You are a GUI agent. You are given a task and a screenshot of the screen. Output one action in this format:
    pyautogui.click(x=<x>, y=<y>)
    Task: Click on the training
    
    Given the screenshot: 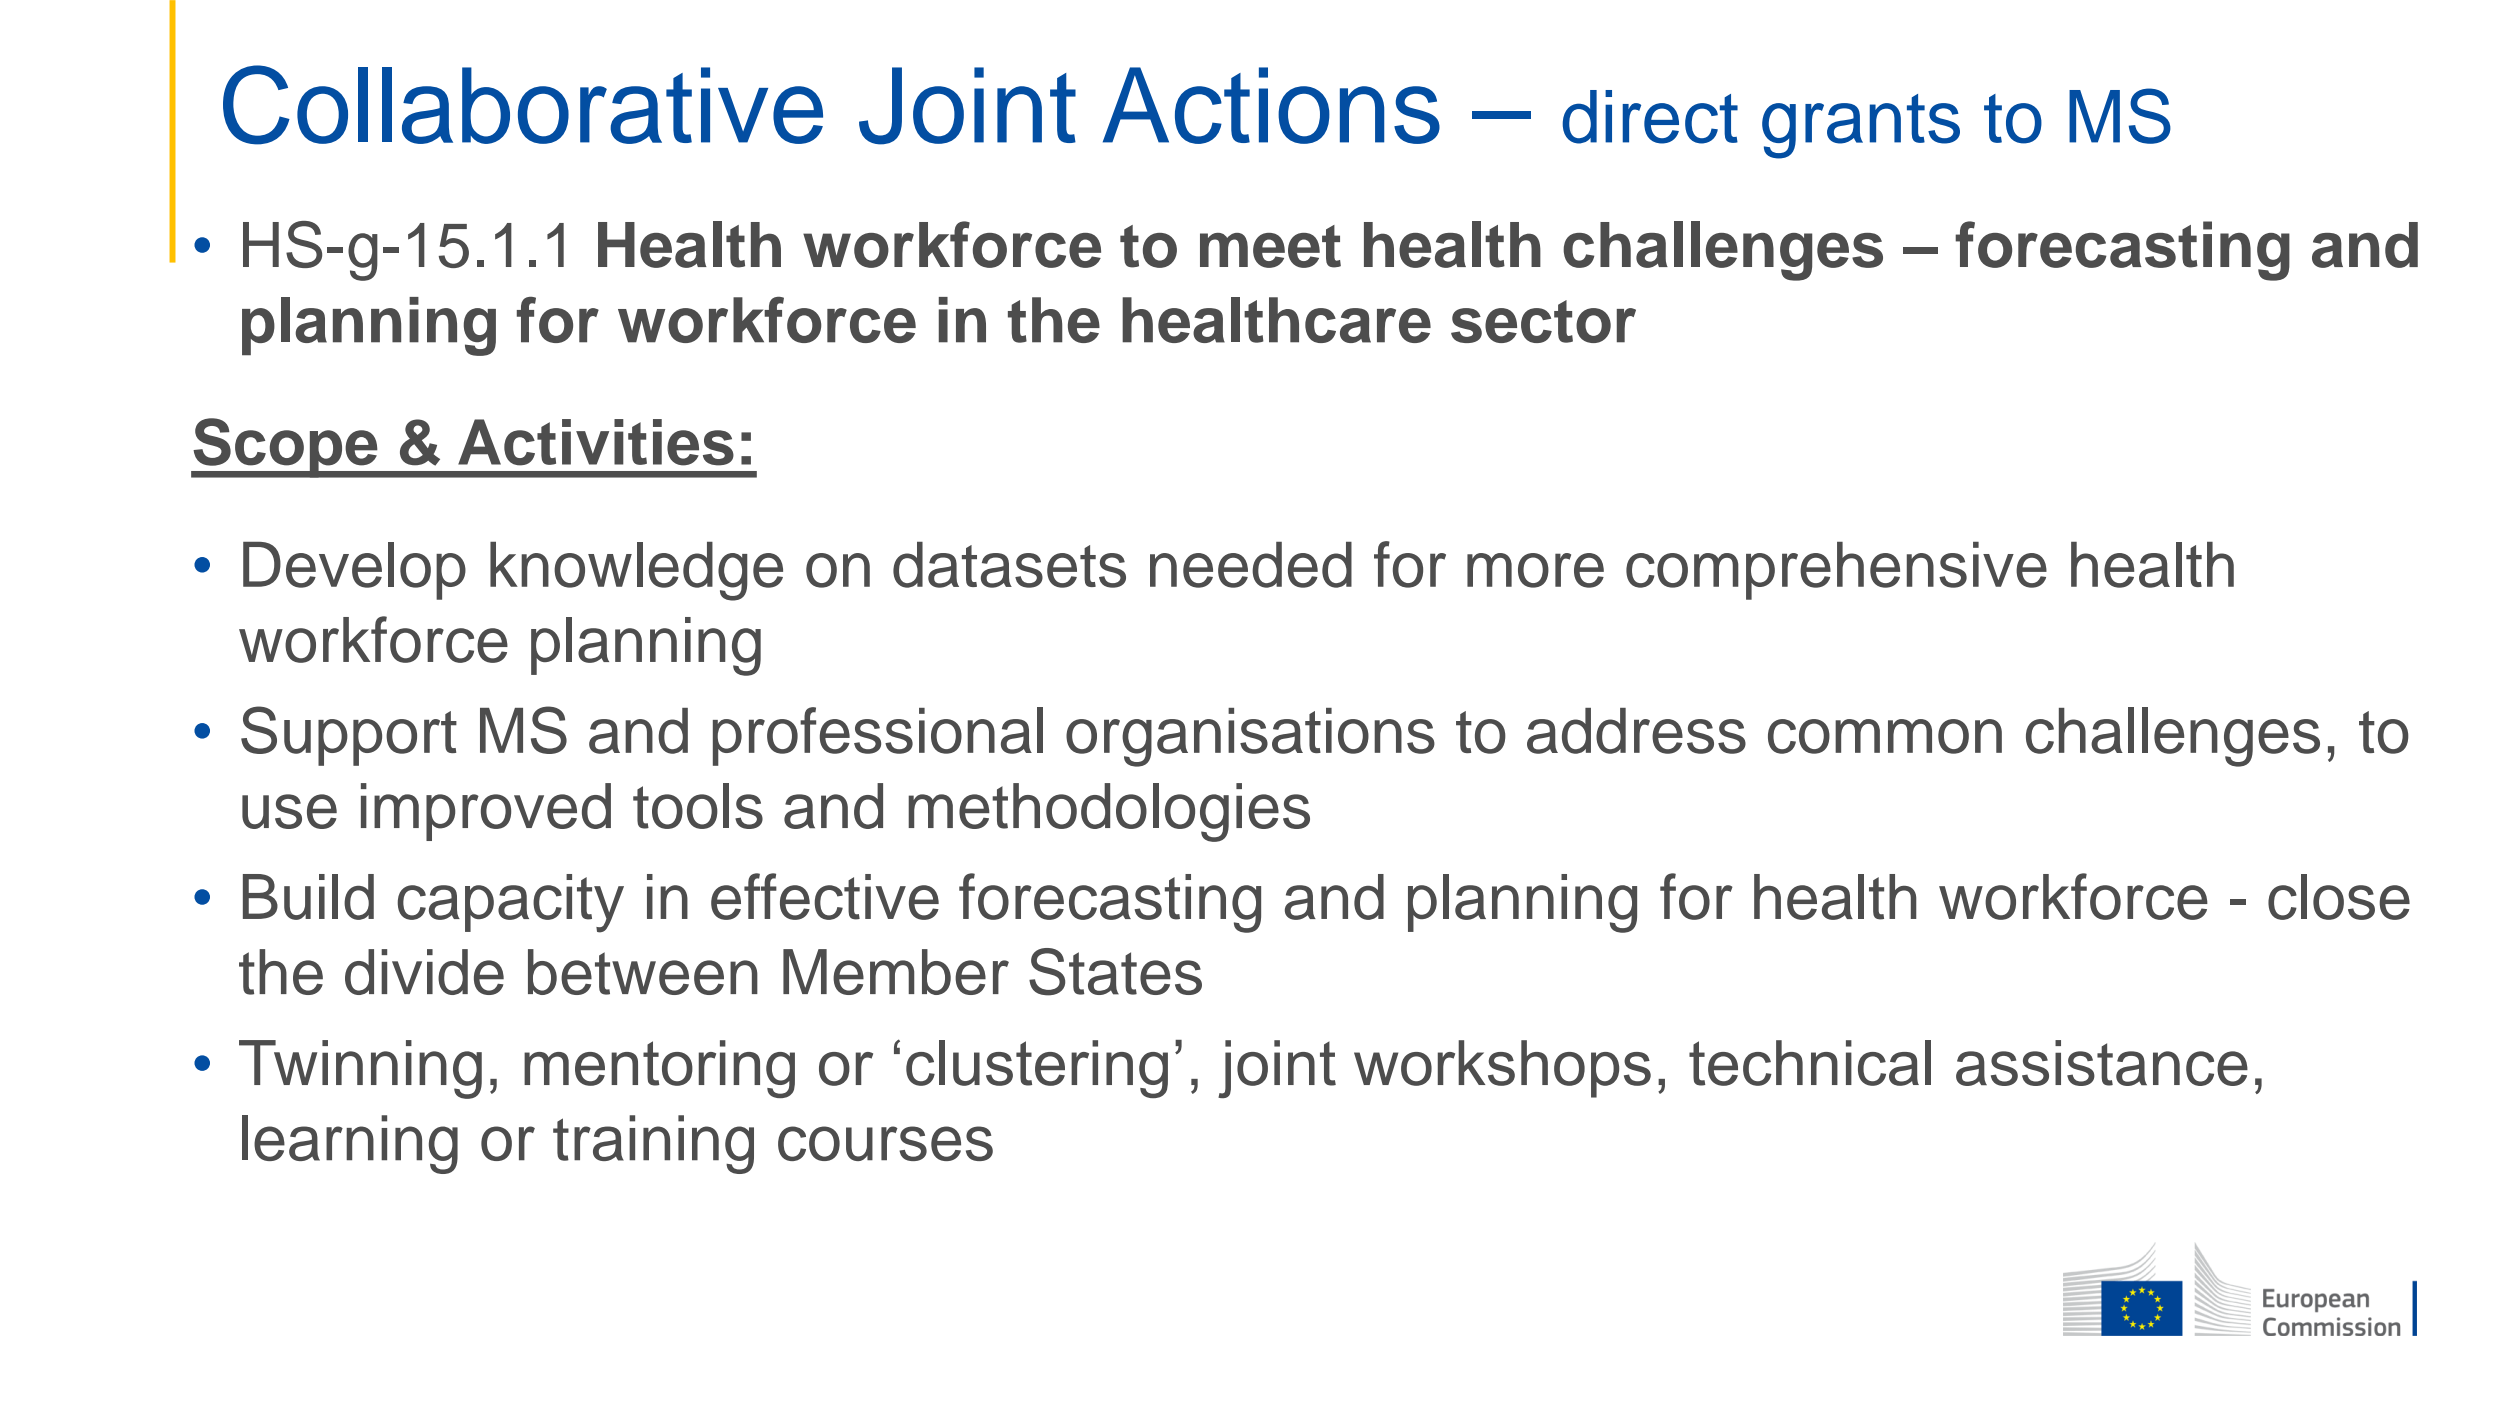 What is the action you would take?
    pyautogui.click(x=653, y=1144)
